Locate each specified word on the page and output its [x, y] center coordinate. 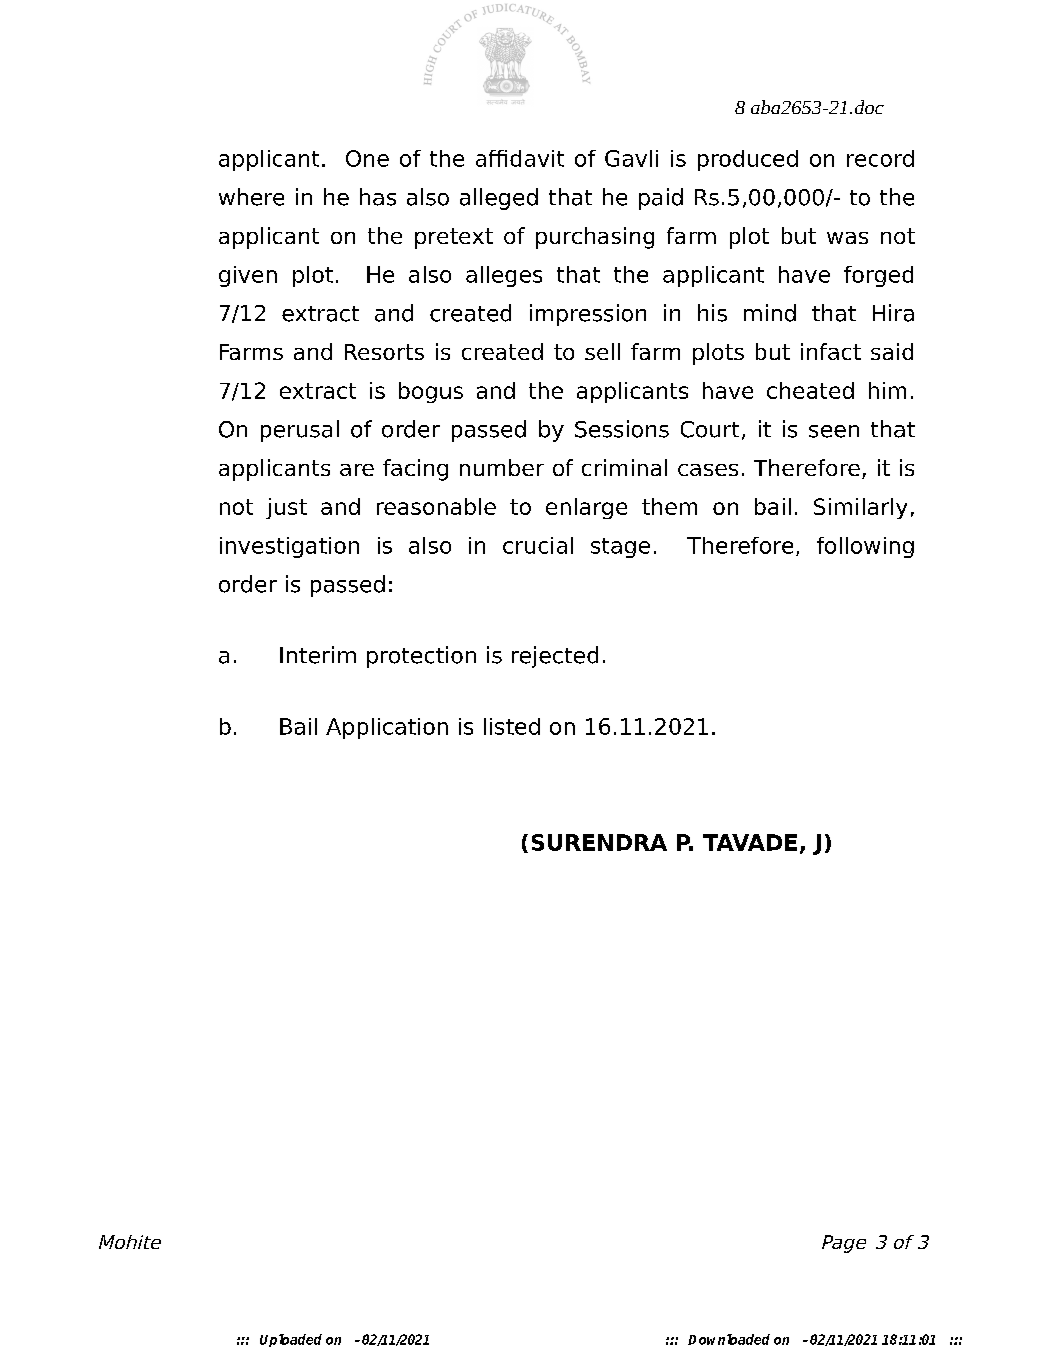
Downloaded [729, 1339]
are [357, 470]
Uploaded [291, 1340]
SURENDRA [599, 842]
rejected [555, 657]
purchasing [595, 238]
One [367, 158]
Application [387, 728]
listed [512, 726]
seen [834, 431]
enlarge [586, 508]
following [865, 547]
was [847, 238]
